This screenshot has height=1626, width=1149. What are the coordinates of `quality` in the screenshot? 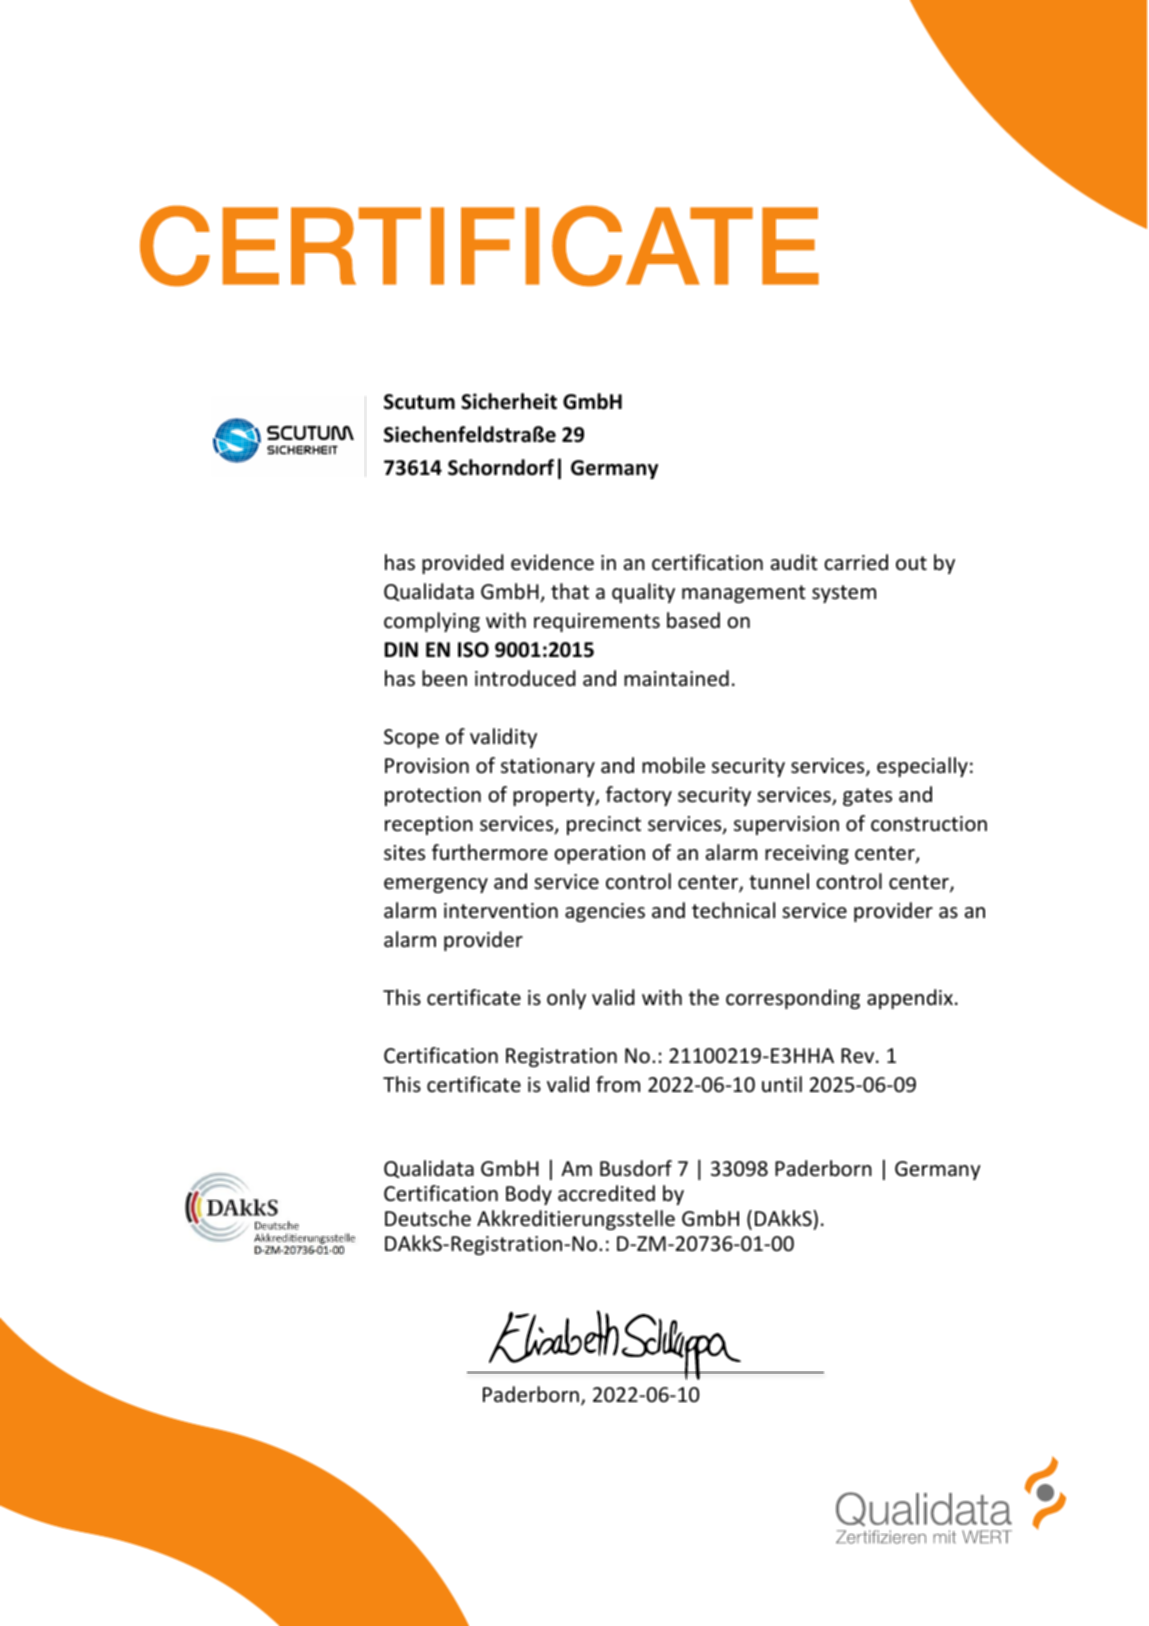 It's located at (643, 593).
